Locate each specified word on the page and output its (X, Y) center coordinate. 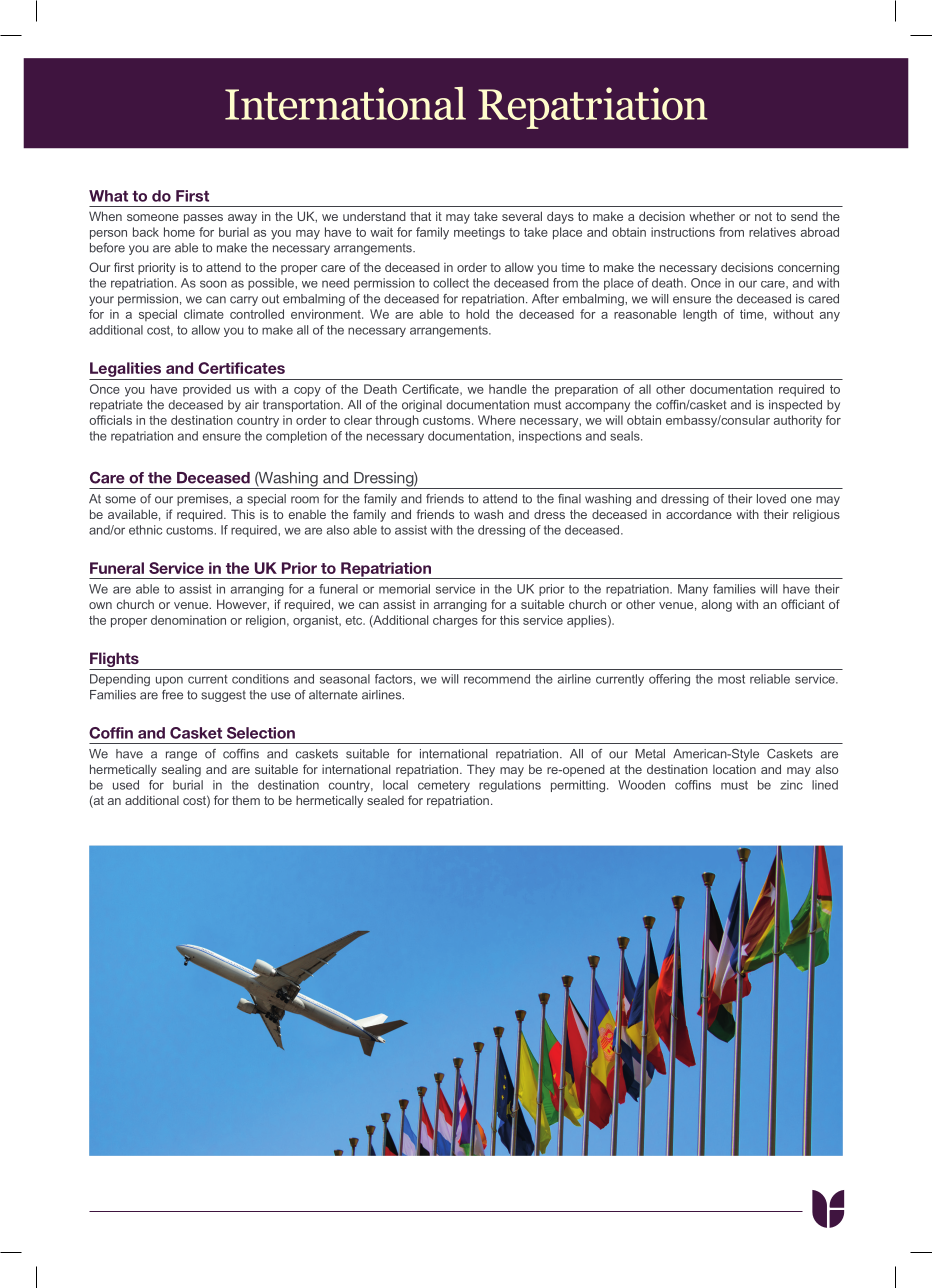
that (420, 216)
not (763, 216)
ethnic (145, 530)
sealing (181, 771)
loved (771, 499)
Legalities (125, 369)
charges (455, 621)
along (717, 605)
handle (508, 389)
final (569, 499)
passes (203, 219)
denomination (188, 620)
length (700, 315)
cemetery (444, 786)
